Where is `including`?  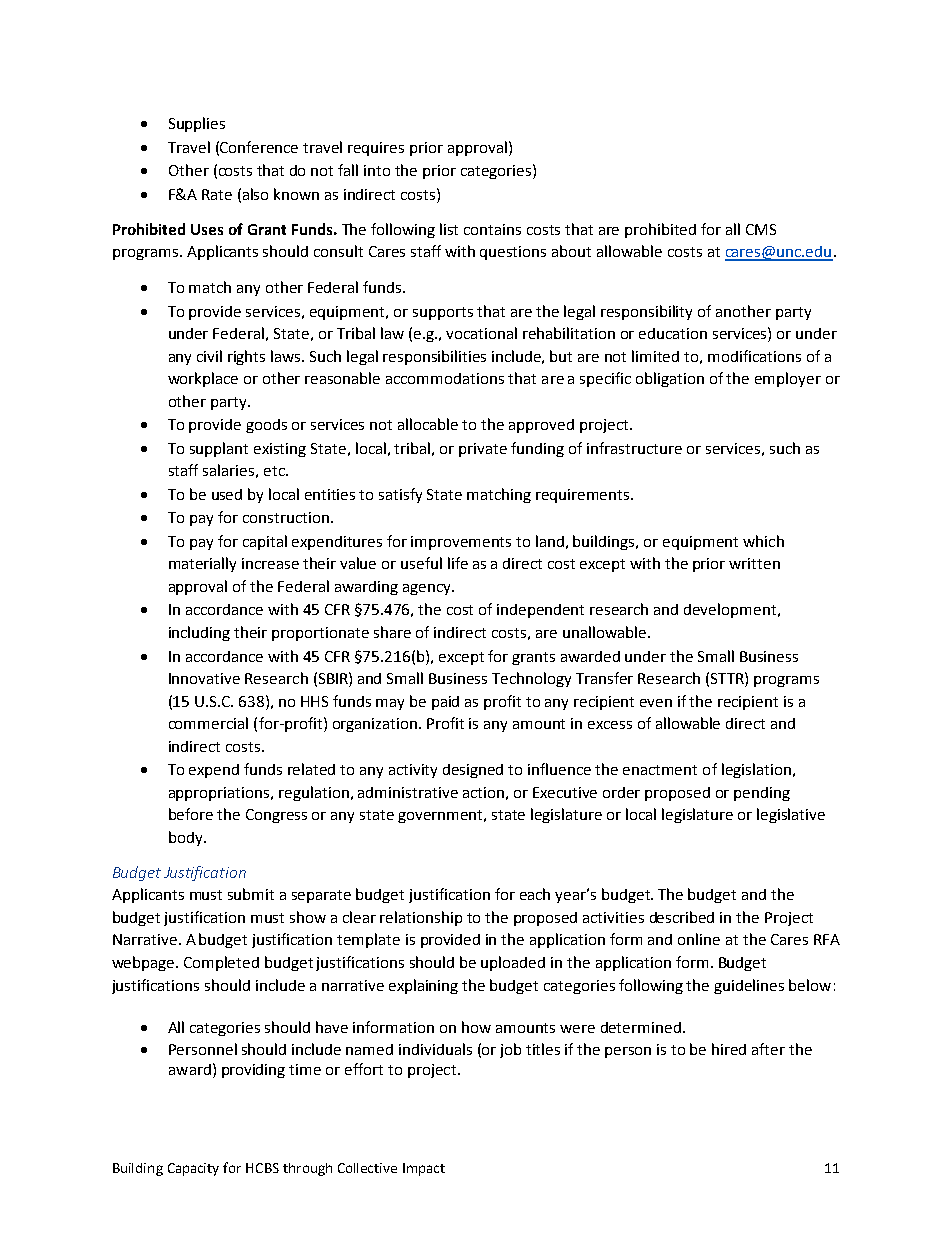 including is located at coordinates (199, 633).
